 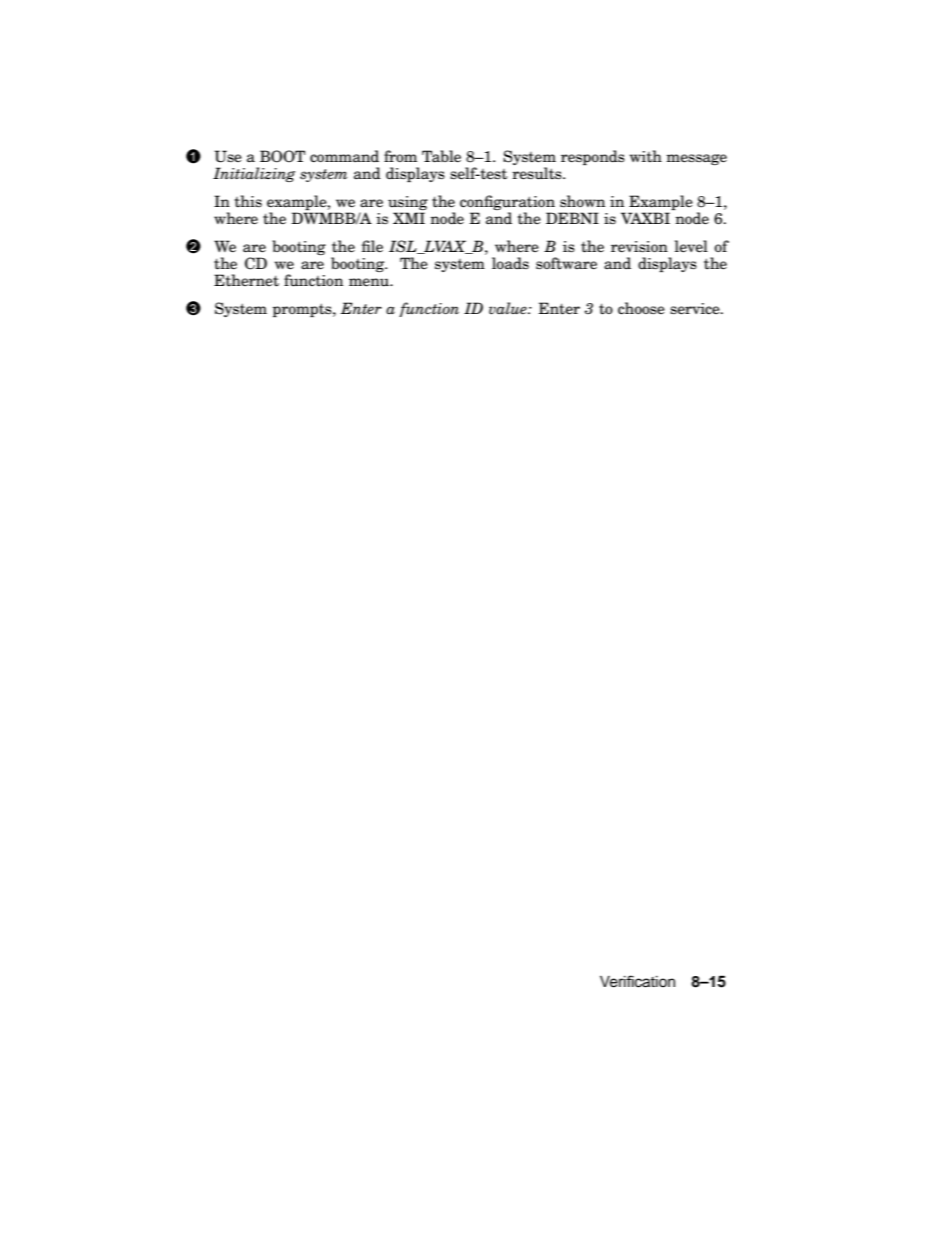 I want to click on with, so click(x=646, y=156).
